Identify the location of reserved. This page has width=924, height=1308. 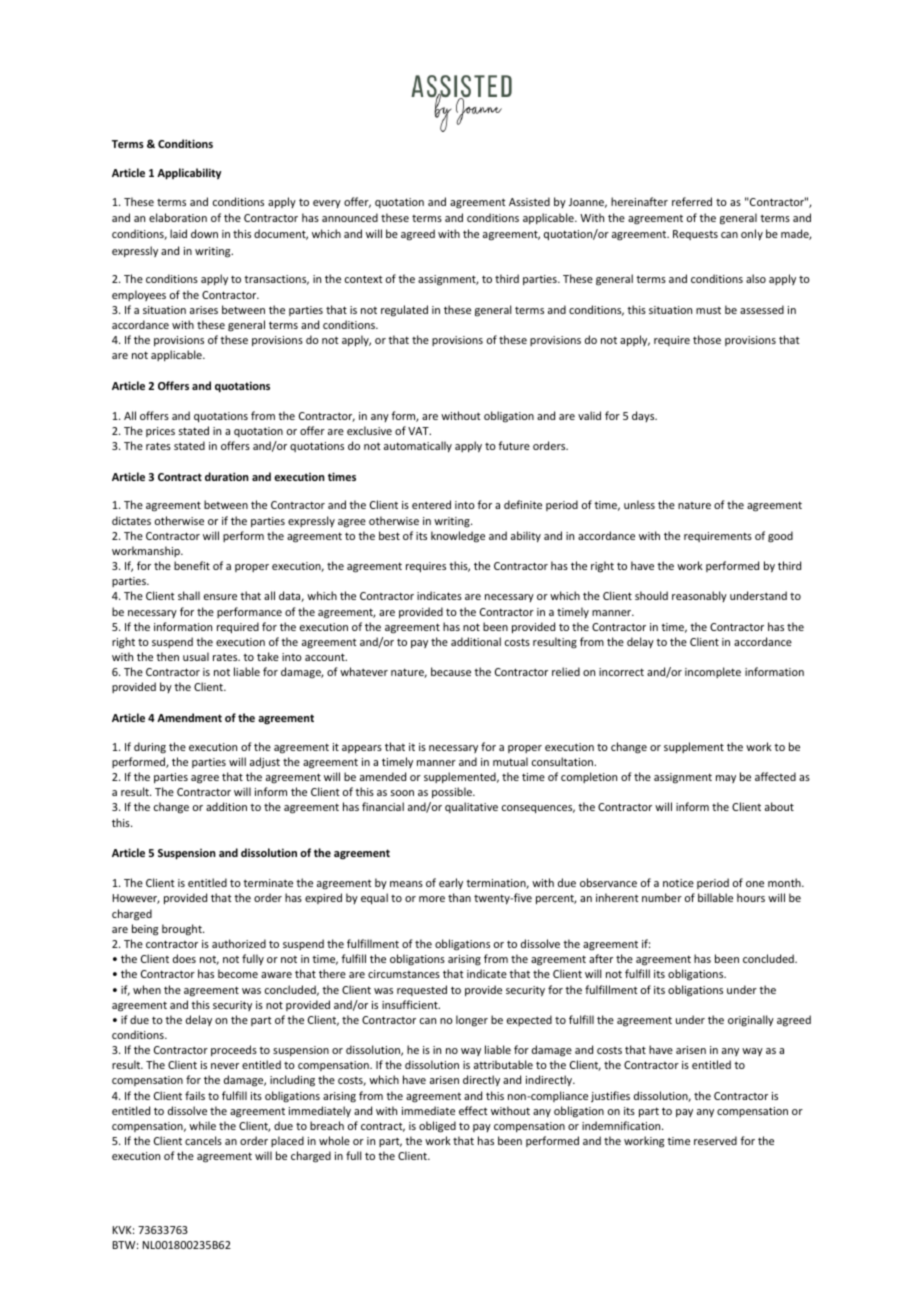
(715, 1140).
